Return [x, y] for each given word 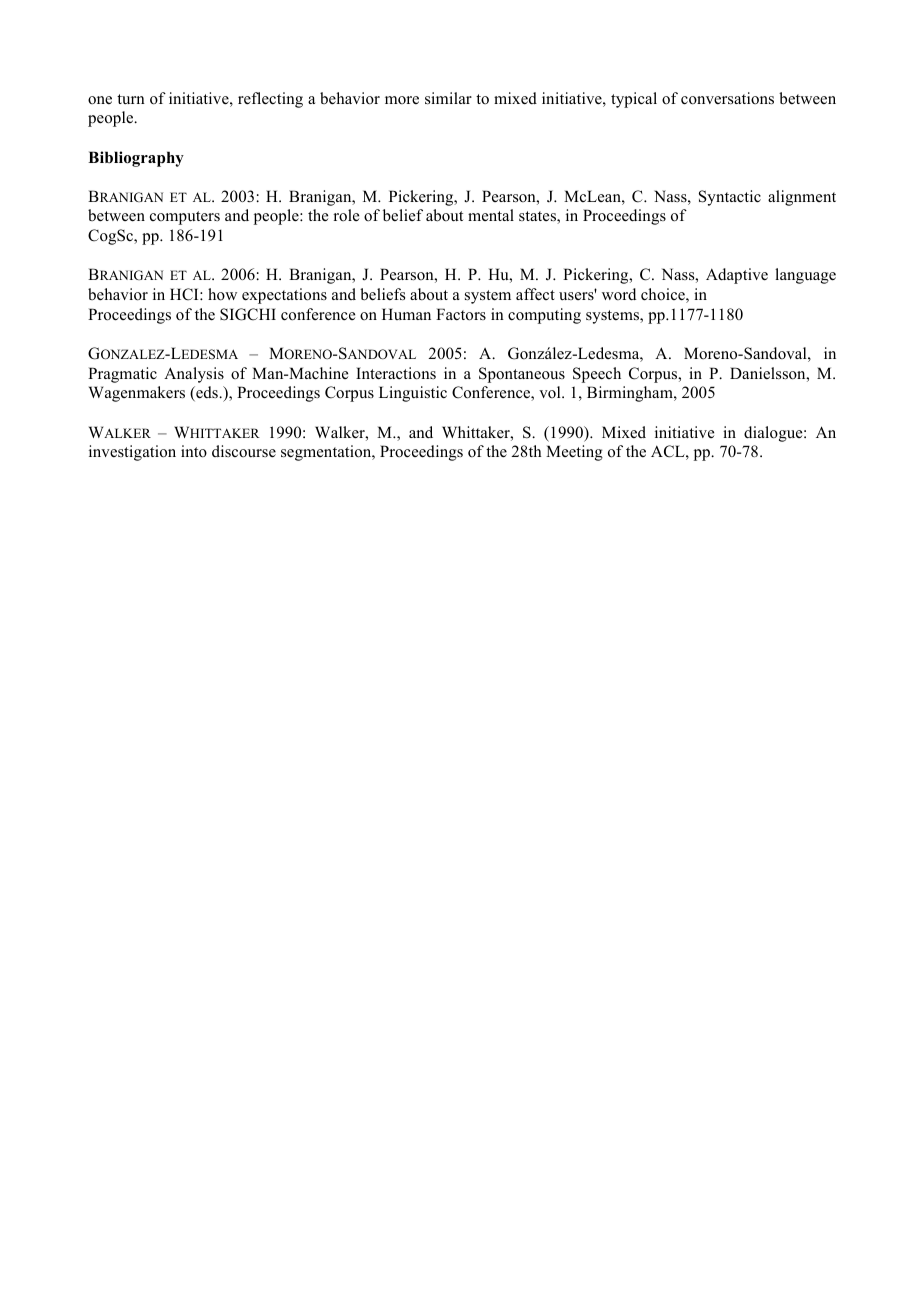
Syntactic [730, 198]
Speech [597, 375]
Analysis [194, 375]
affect [535, 294]
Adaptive [737, 276]
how [222, 294]
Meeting [574, 453]
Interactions [396, 373]
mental [491, 215]
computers [185, 218]
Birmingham [631, 394]
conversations [727, 98]
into [194, 451]
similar [448, 98]
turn [131, 99]
